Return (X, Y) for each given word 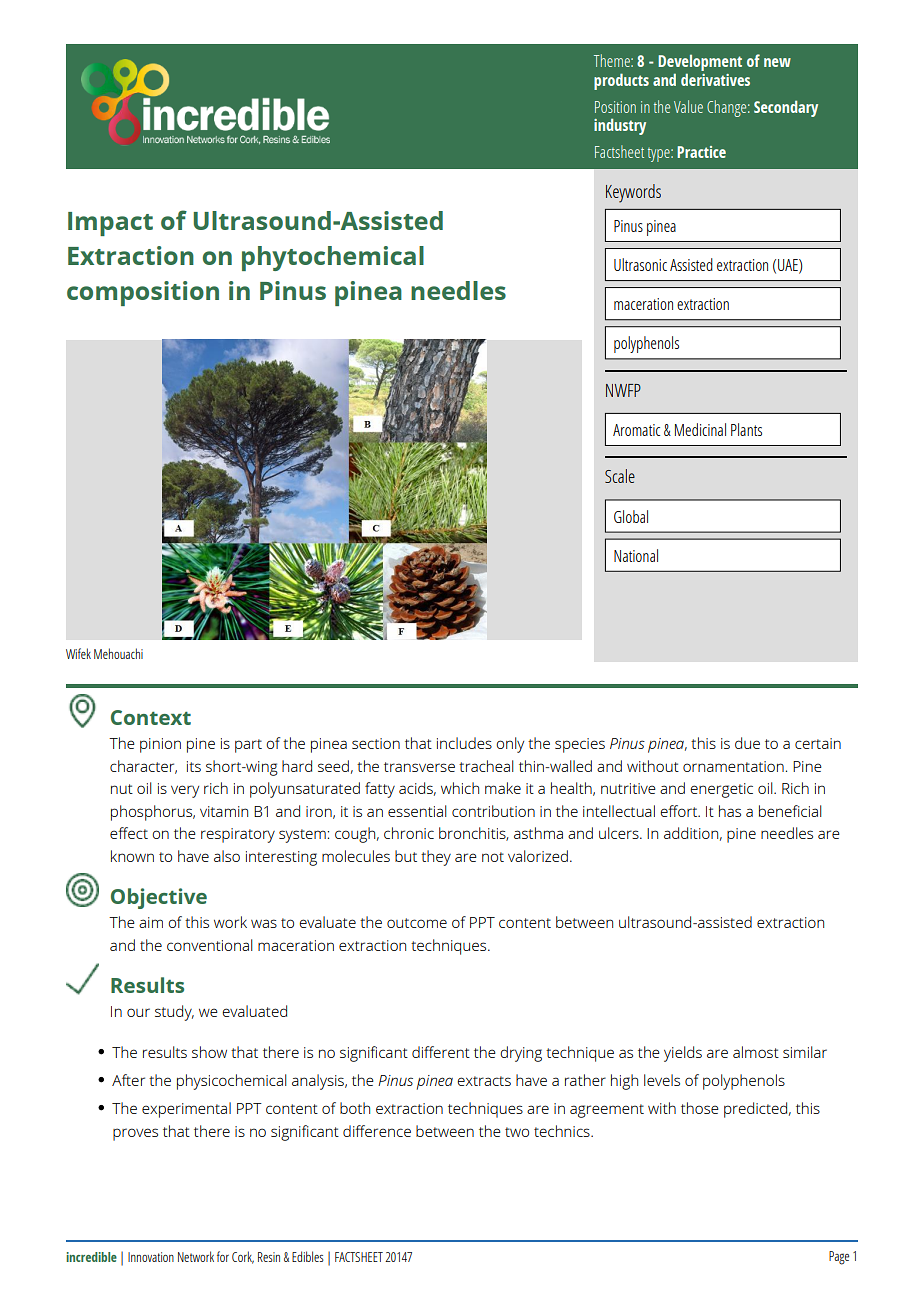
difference (377, 1131)
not (493, 857)
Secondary (786, 108)
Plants (746, 429)
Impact (110, 224)
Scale (620, 476)
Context (151, 717)
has (730, 811)
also (227, 856)
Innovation (151, 1257)
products (621, 81)
